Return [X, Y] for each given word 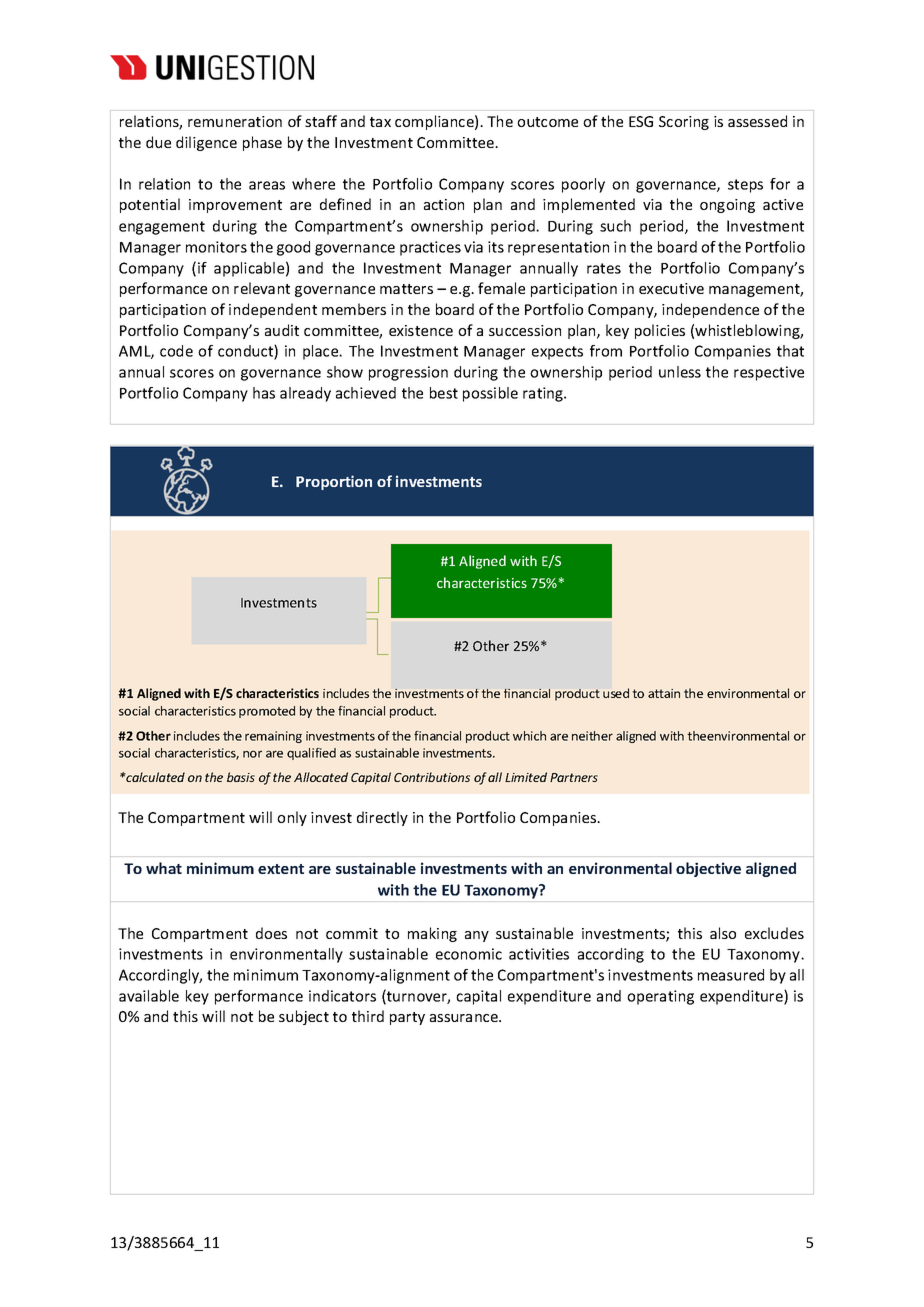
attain [664, 693]
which [529, 736]
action [444, 204]
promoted [267, 712]
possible [490, 394]
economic [469, 954]
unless [680, 372]
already [305, 394]
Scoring [684, 123]
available [149, 996]
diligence [206, 143]
